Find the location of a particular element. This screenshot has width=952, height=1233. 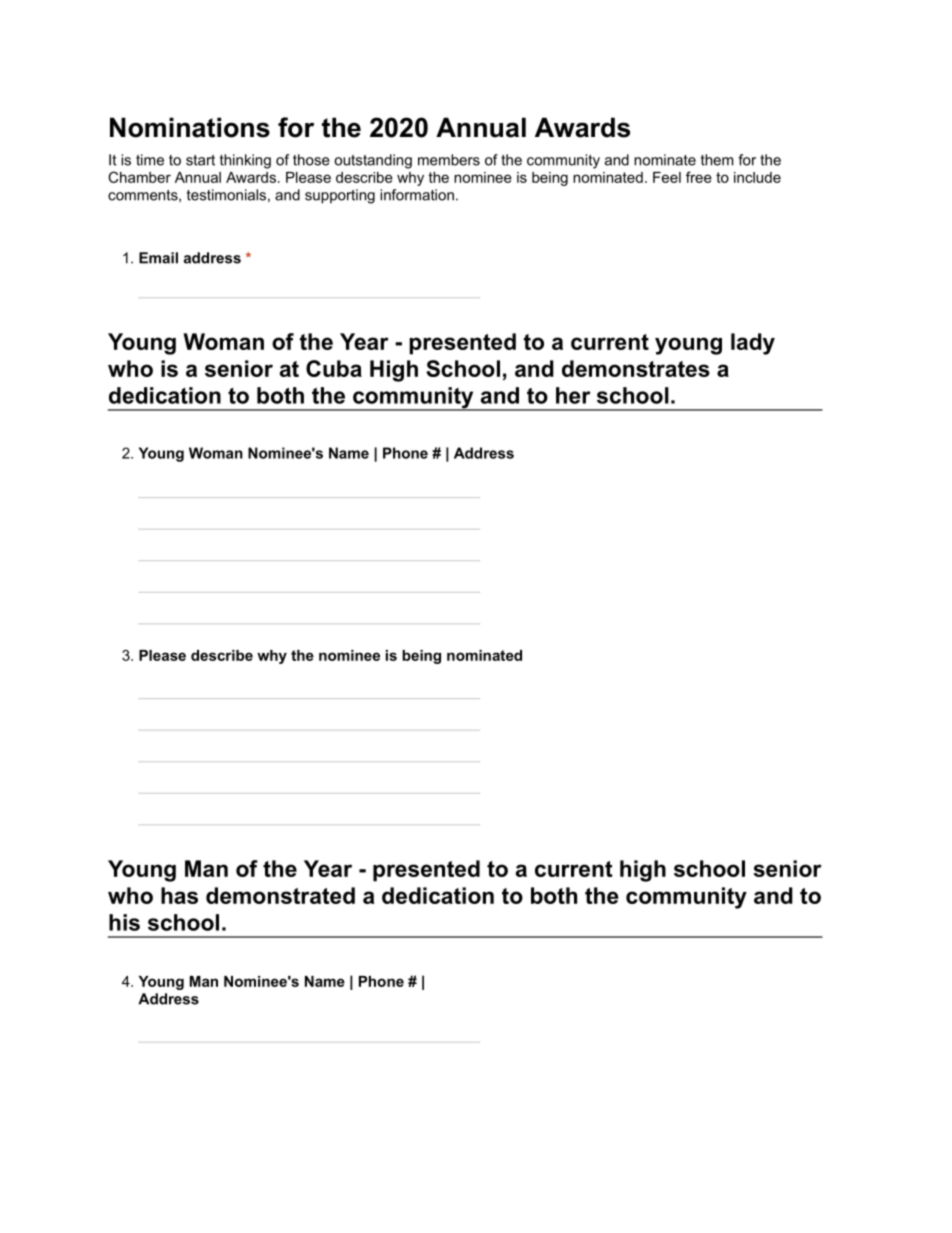

has is located at coordinates (179, 895).
